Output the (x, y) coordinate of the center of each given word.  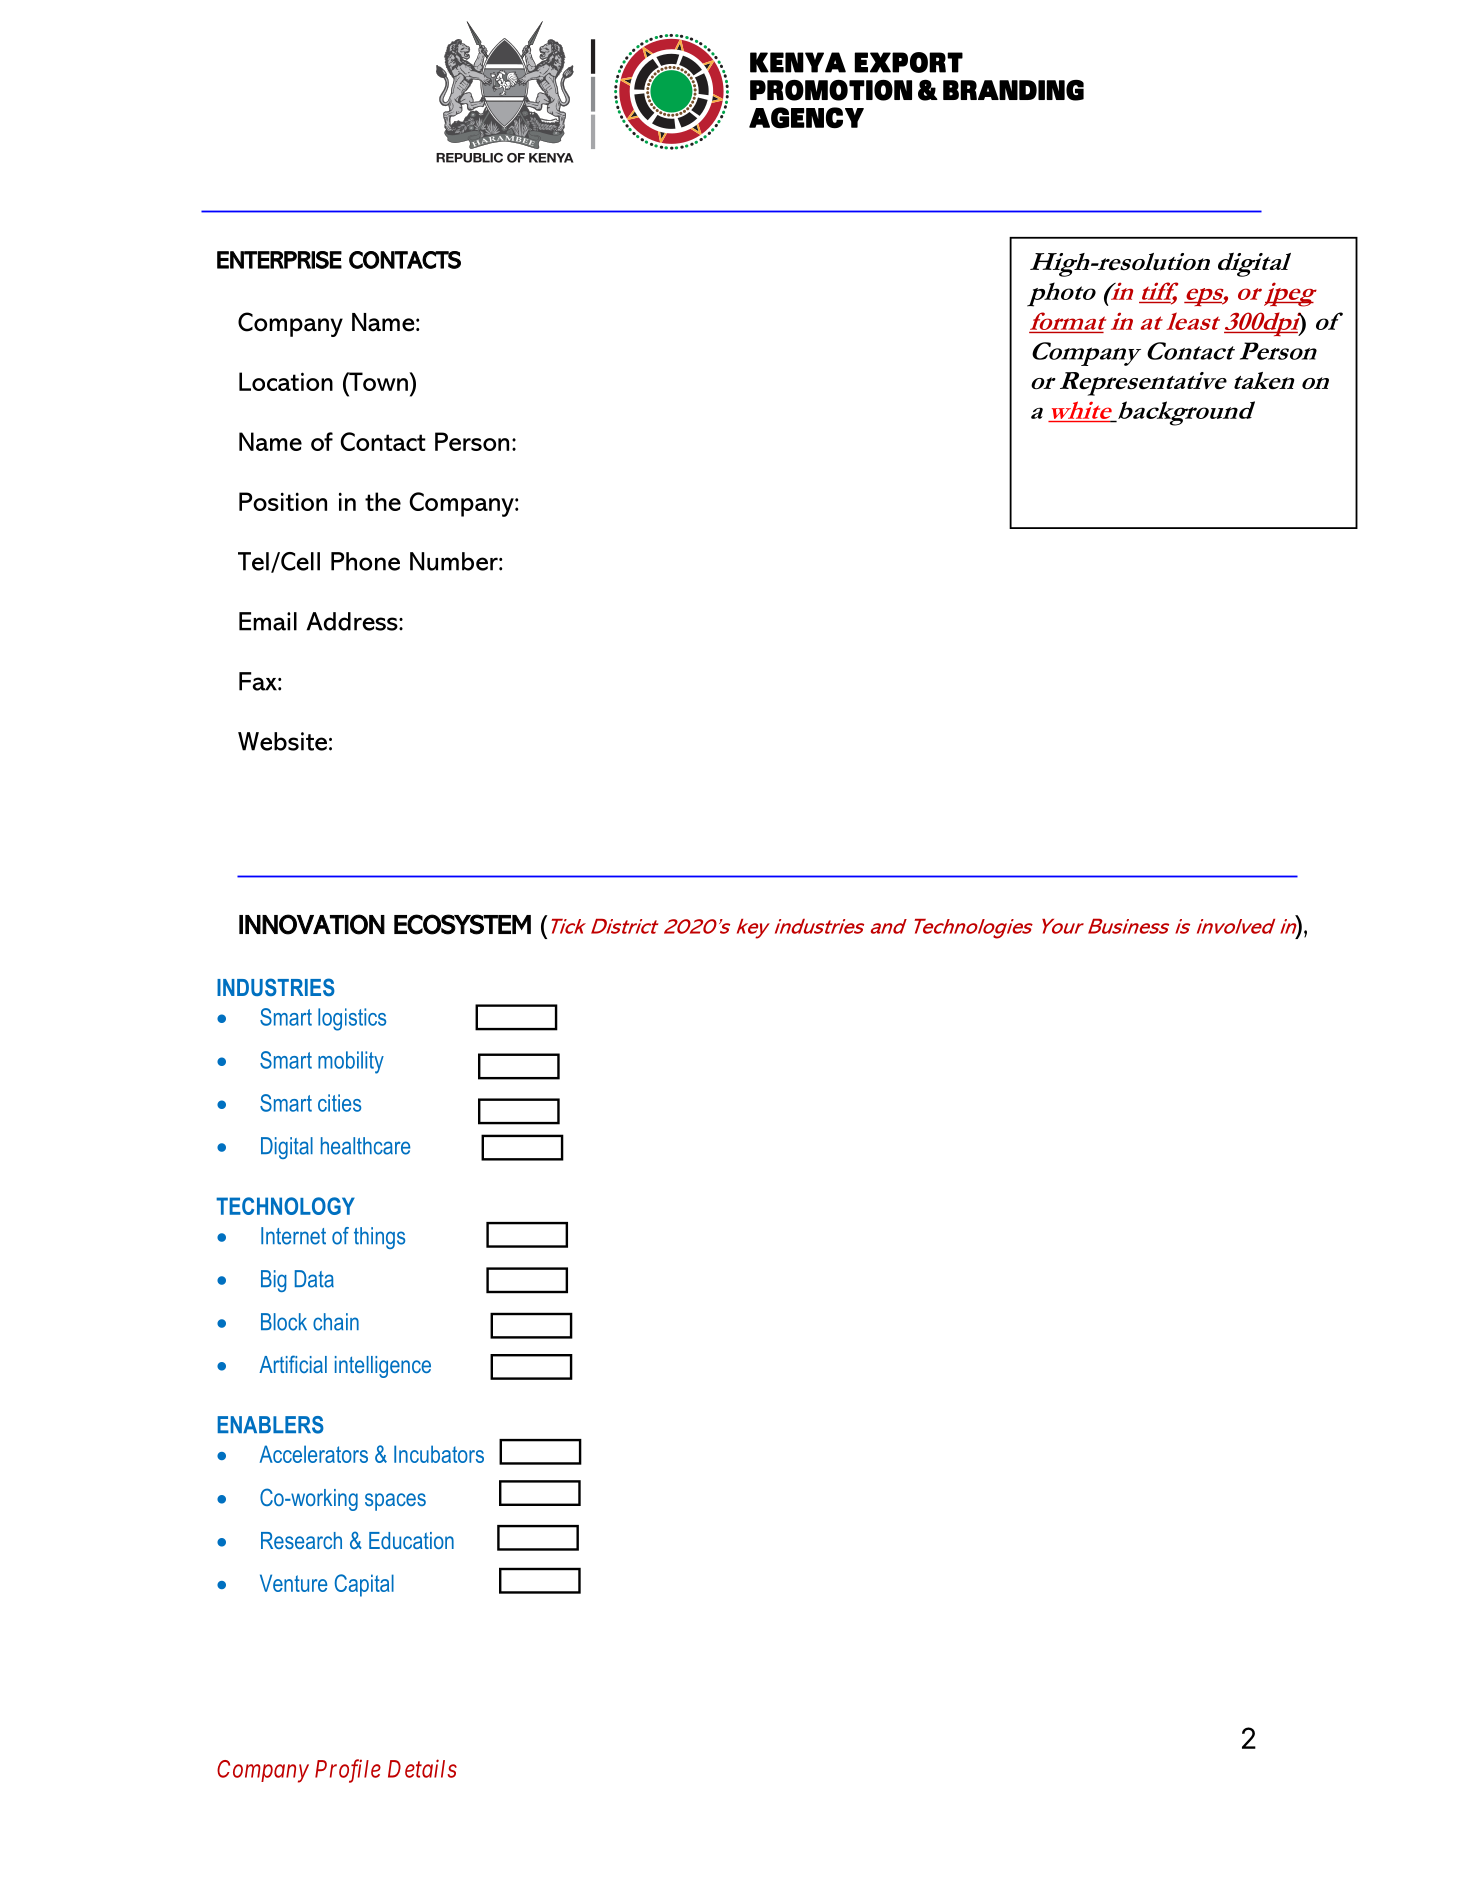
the (383, 501)
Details (422, 1768)
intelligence (383, 1367)
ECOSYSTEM (462, 924)
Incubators (439, 1454)
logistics (352, 1019)
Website (282, 741)
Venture (293, 1583)
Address (353, 621)
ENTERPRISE (279, 260)
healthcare (365, 1146)
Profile (348, 1771)
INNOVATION (312, 924)
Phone (365, 561)
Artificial (293, 1364)
